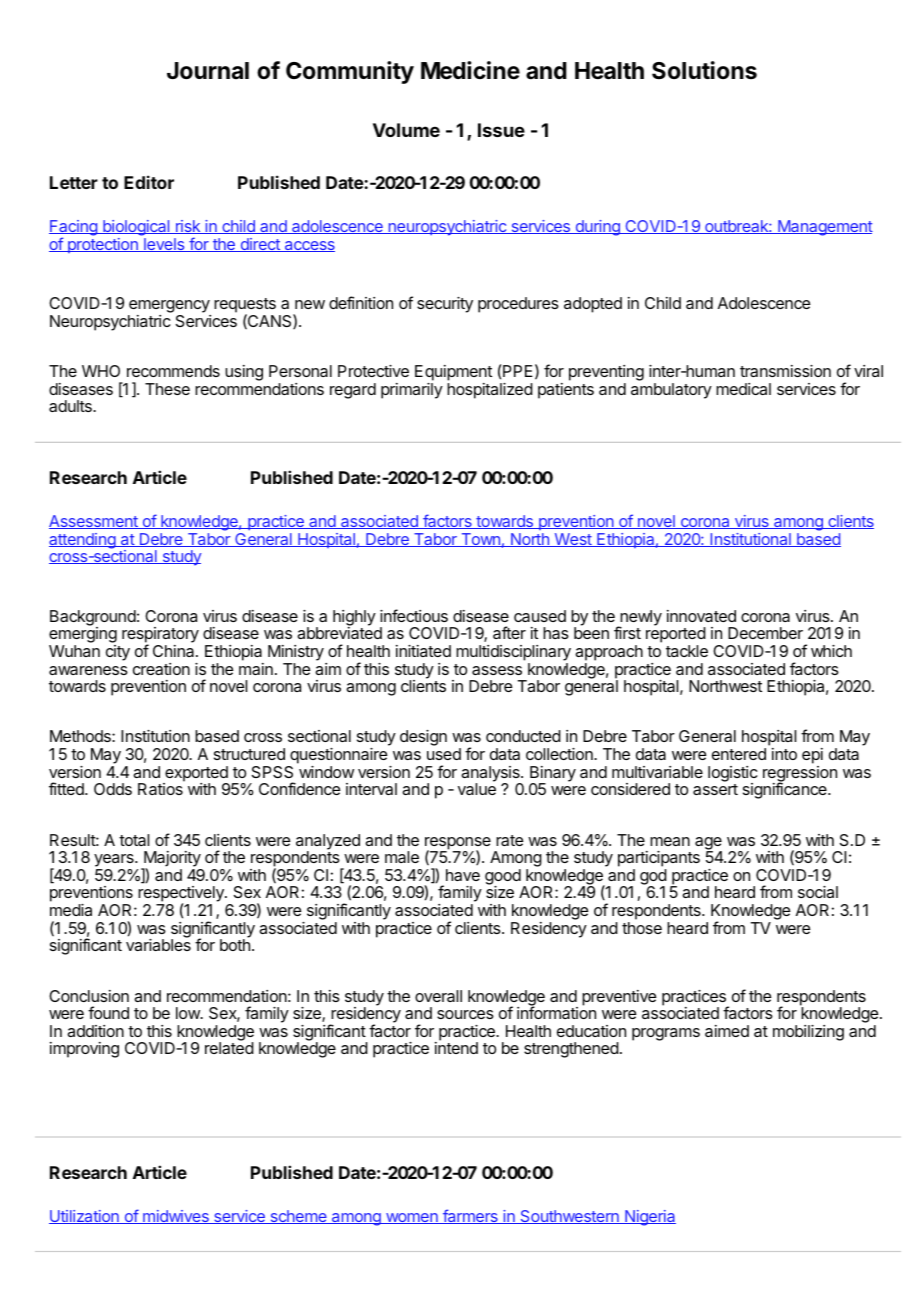 The width and height of the page is (924, 1308). What do you see at coordinates (509, 632) in the page?
I see `after` at bounding box center [509, 632].
